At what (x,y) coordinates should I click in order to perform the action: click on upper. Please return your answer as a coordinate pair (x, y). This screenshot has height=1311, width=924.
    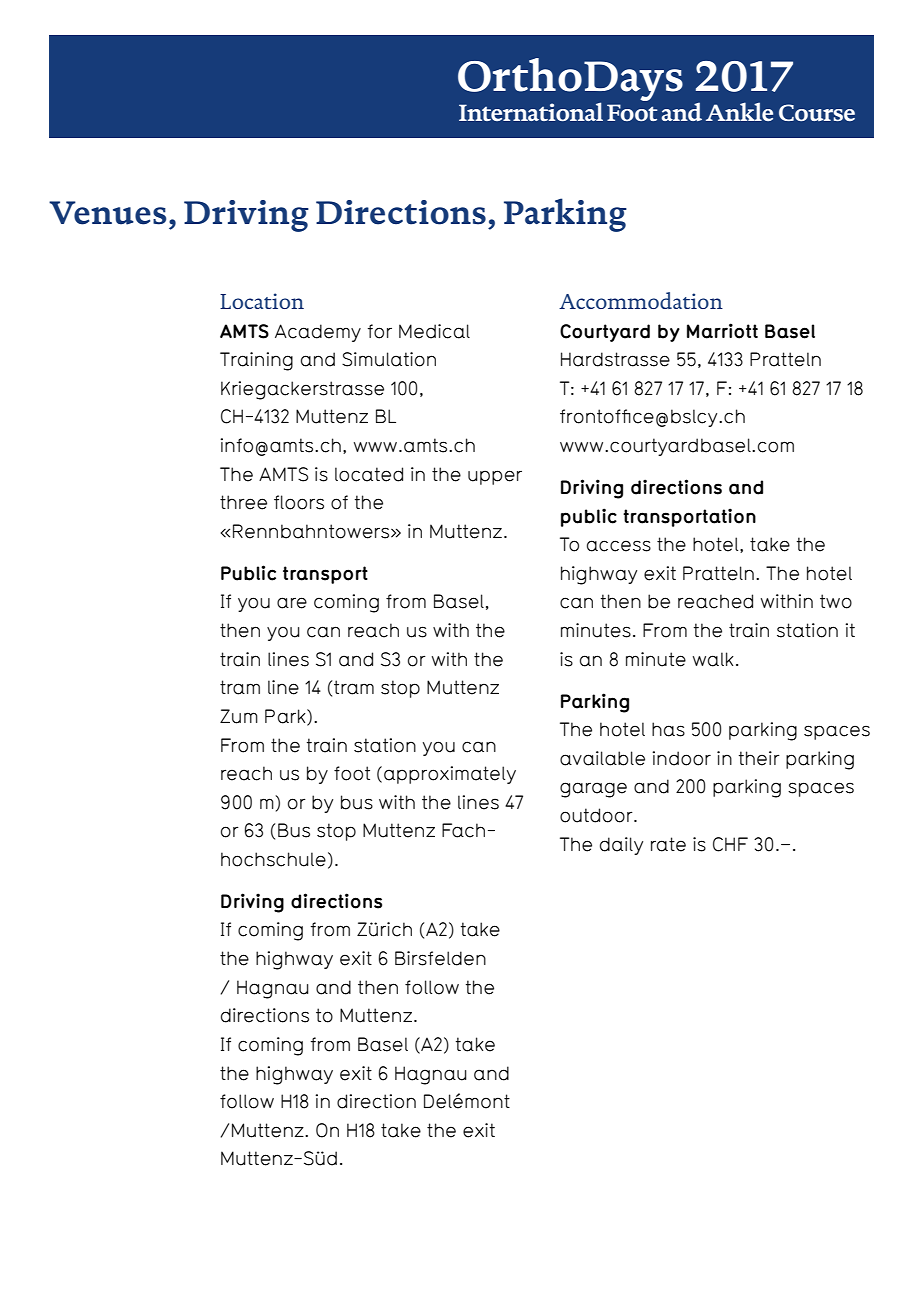
    Looking at the image, I should click on (495, 477).
